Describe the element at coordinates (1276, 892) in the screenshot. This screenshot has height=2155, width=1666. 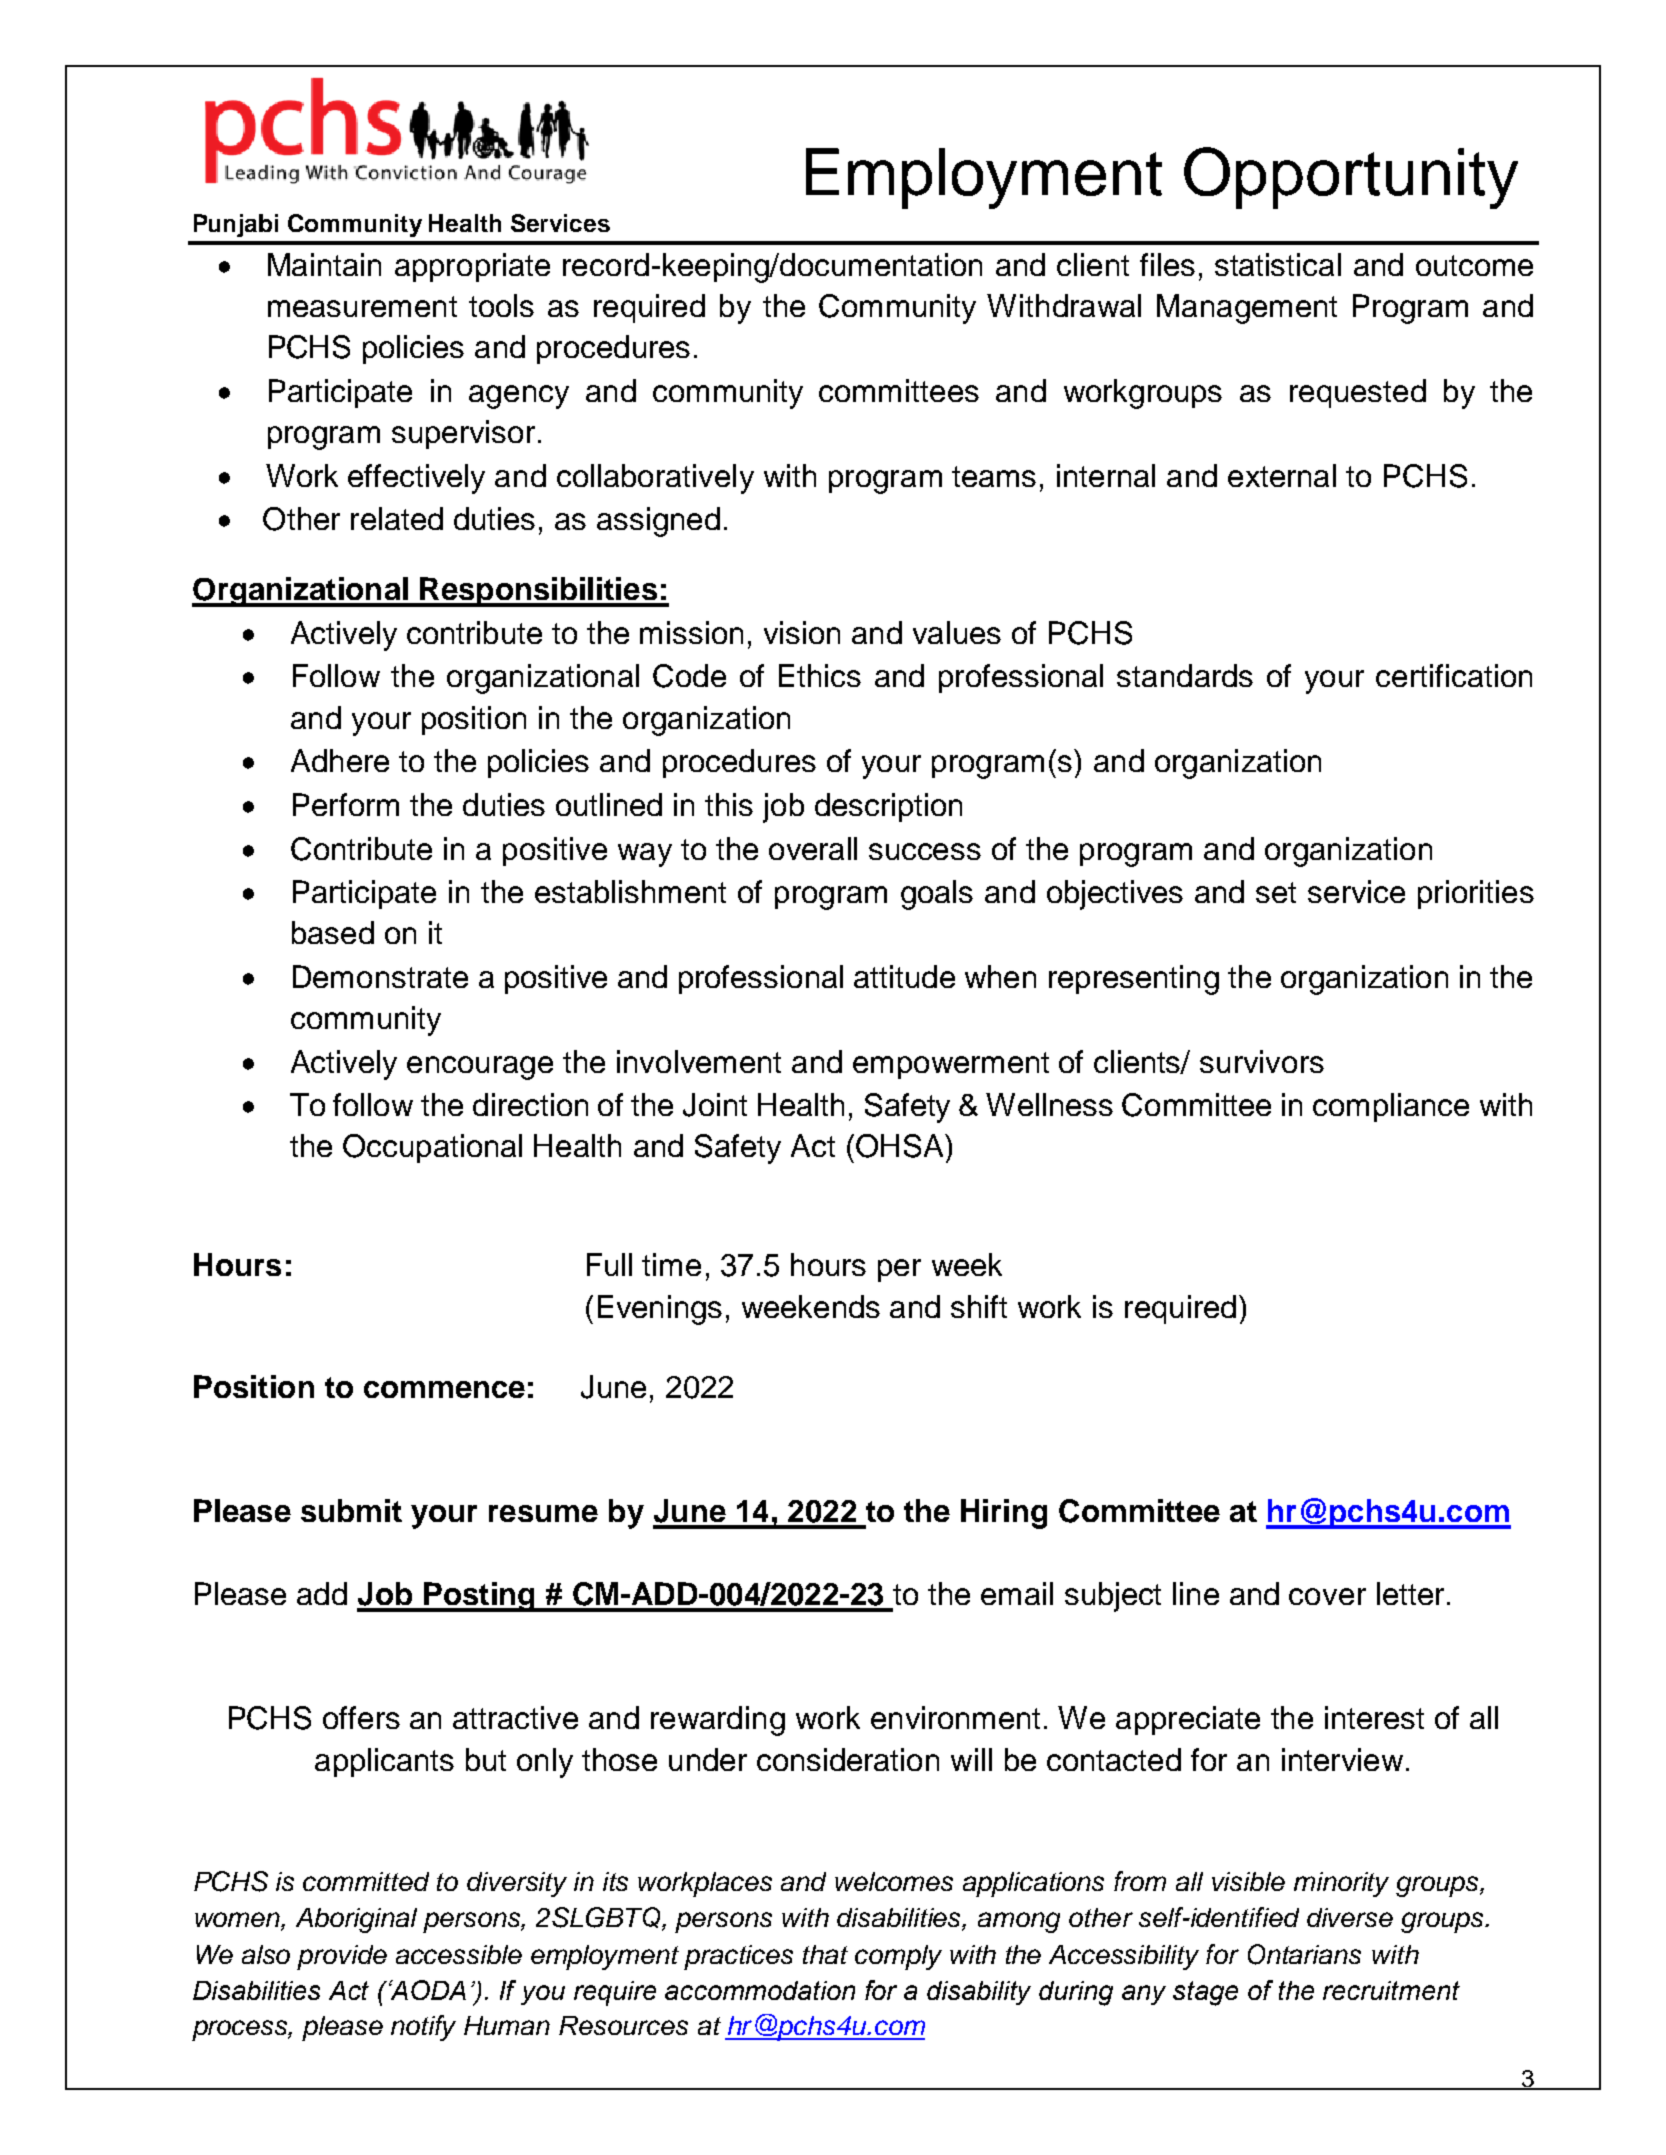
I see `set` at that location.
